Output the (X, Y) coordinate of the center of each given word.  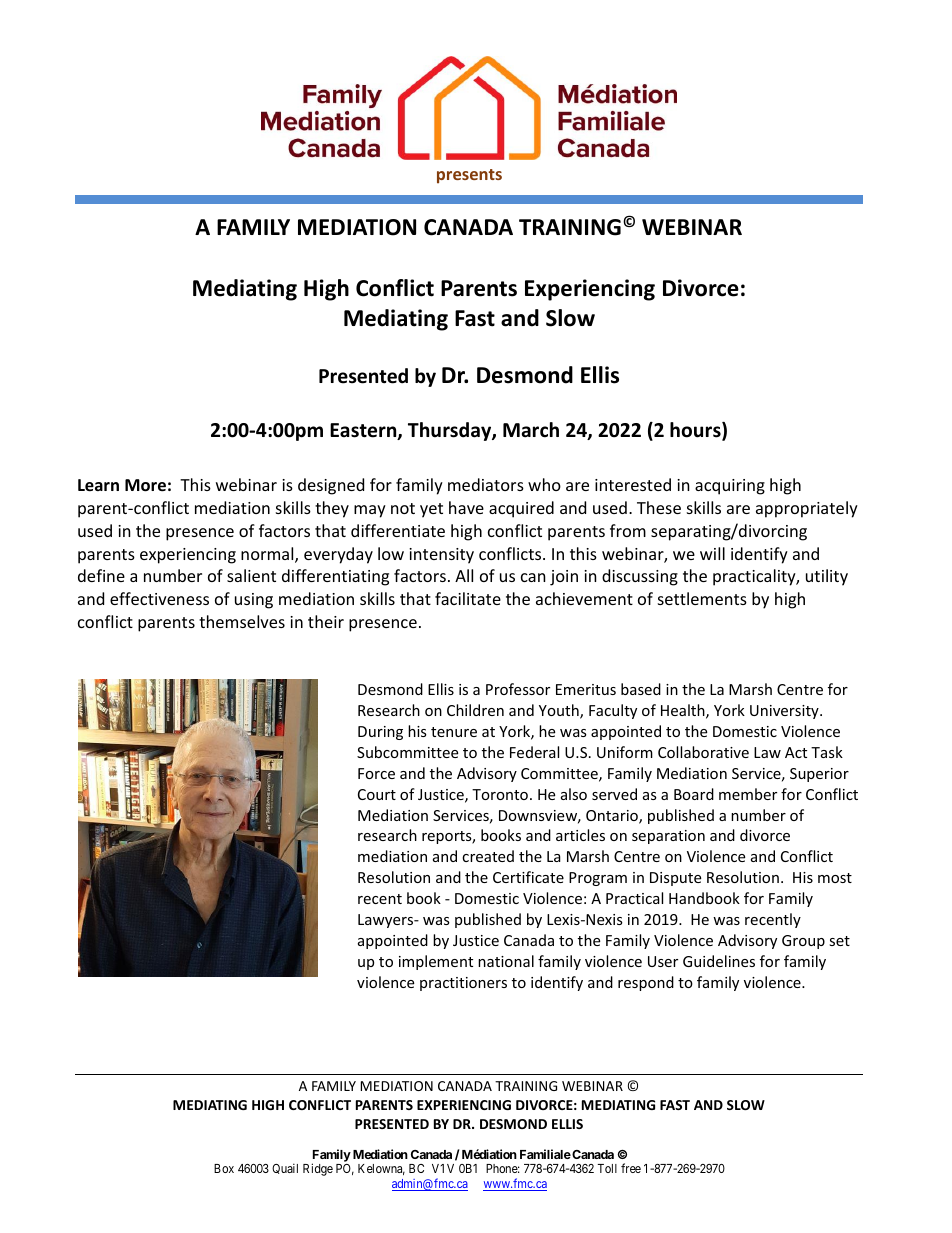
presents (469, 176)
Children (475, 710)
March (531, 430)
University (785, 712)
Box (224, 1168)
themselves (242, 621)
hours (696, 431)
